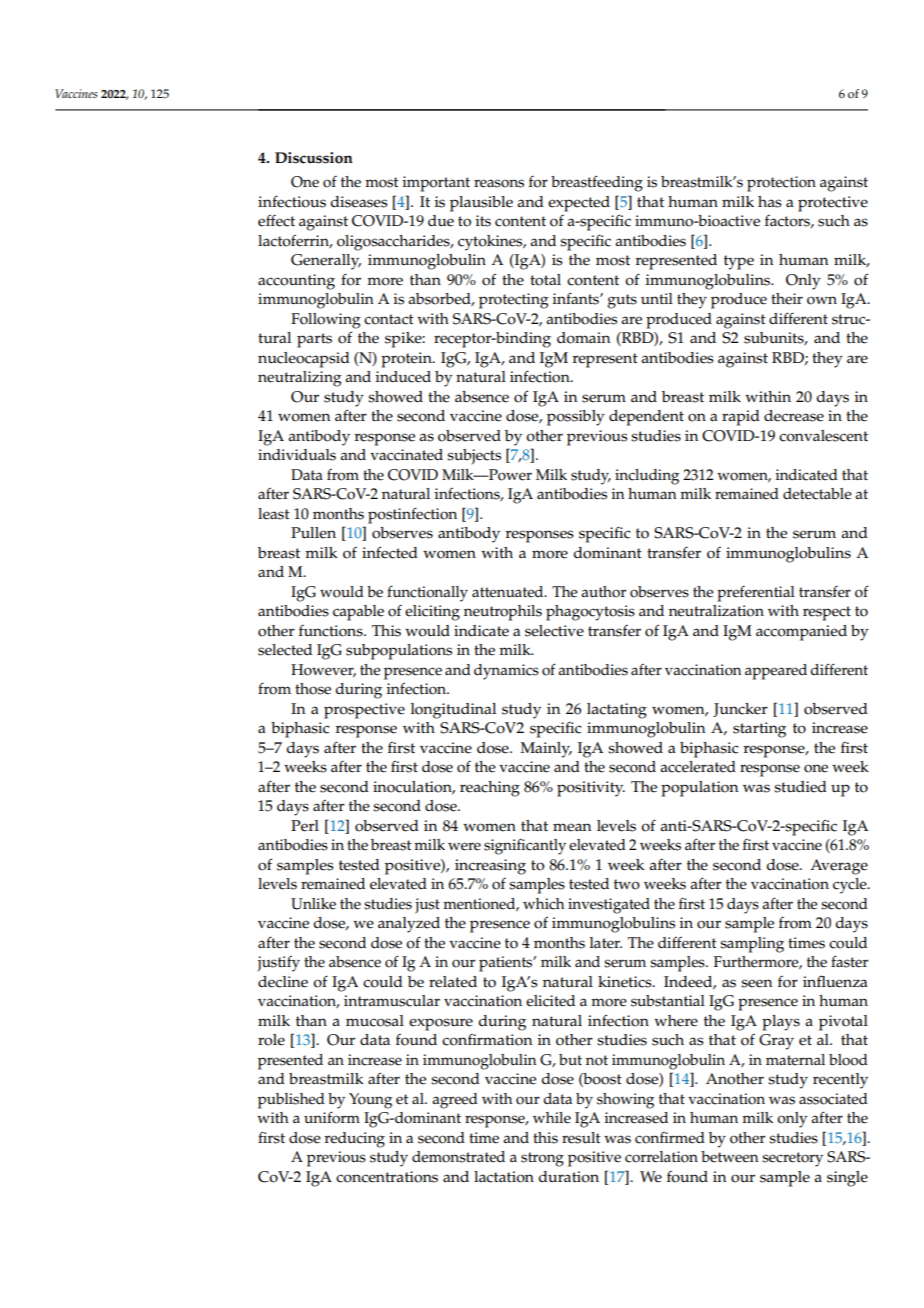 The image size is (924, 1308). What do you see at coordinates (359, 202) in the document?
I see `diseases` at bounding box center [359, 202].
